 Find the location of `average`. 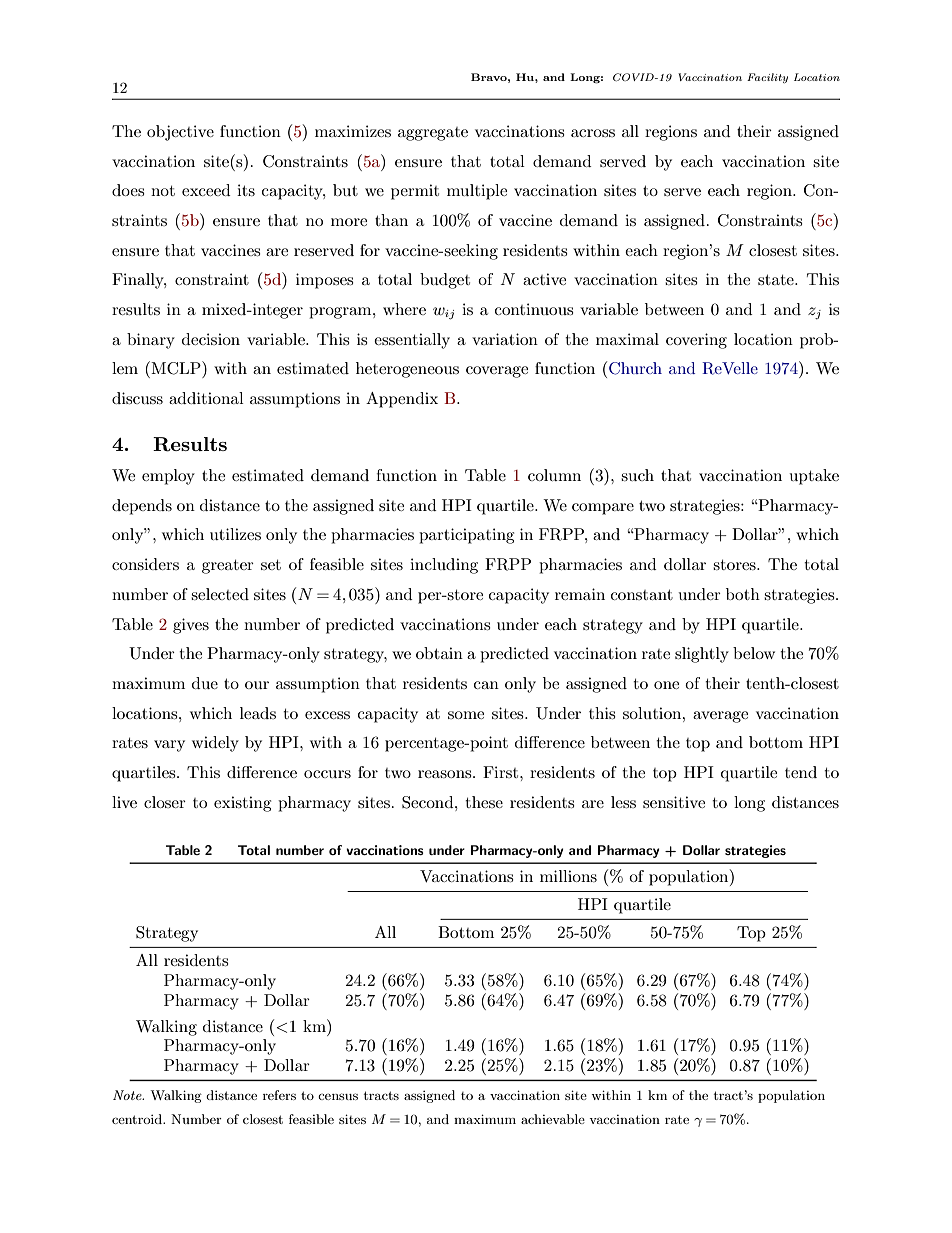

average is located at coordinates (720, 717).
